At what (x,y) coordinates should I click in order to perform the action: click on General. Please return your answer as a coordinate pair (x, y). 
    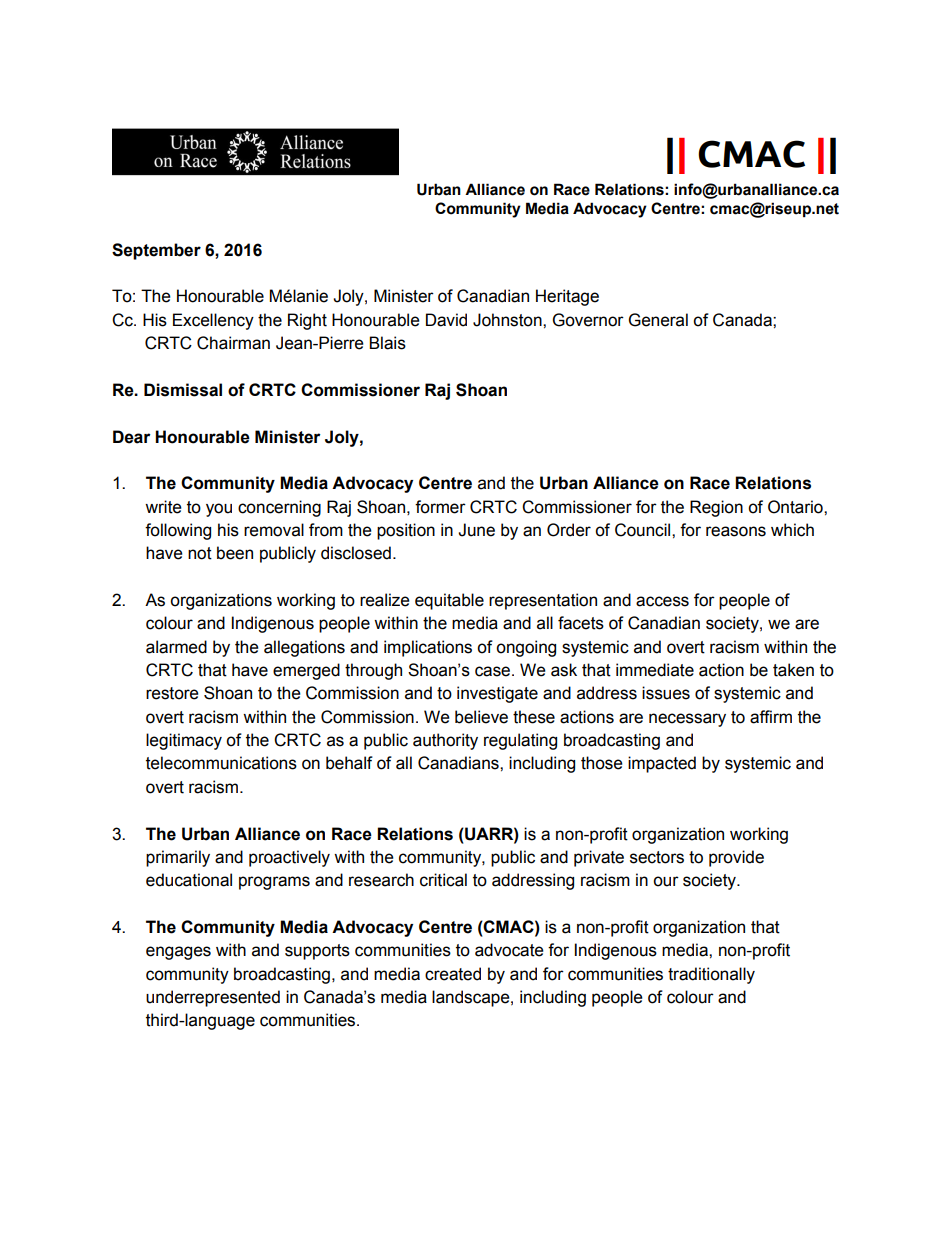
    Looking at the image, I should click on (658, 320).
